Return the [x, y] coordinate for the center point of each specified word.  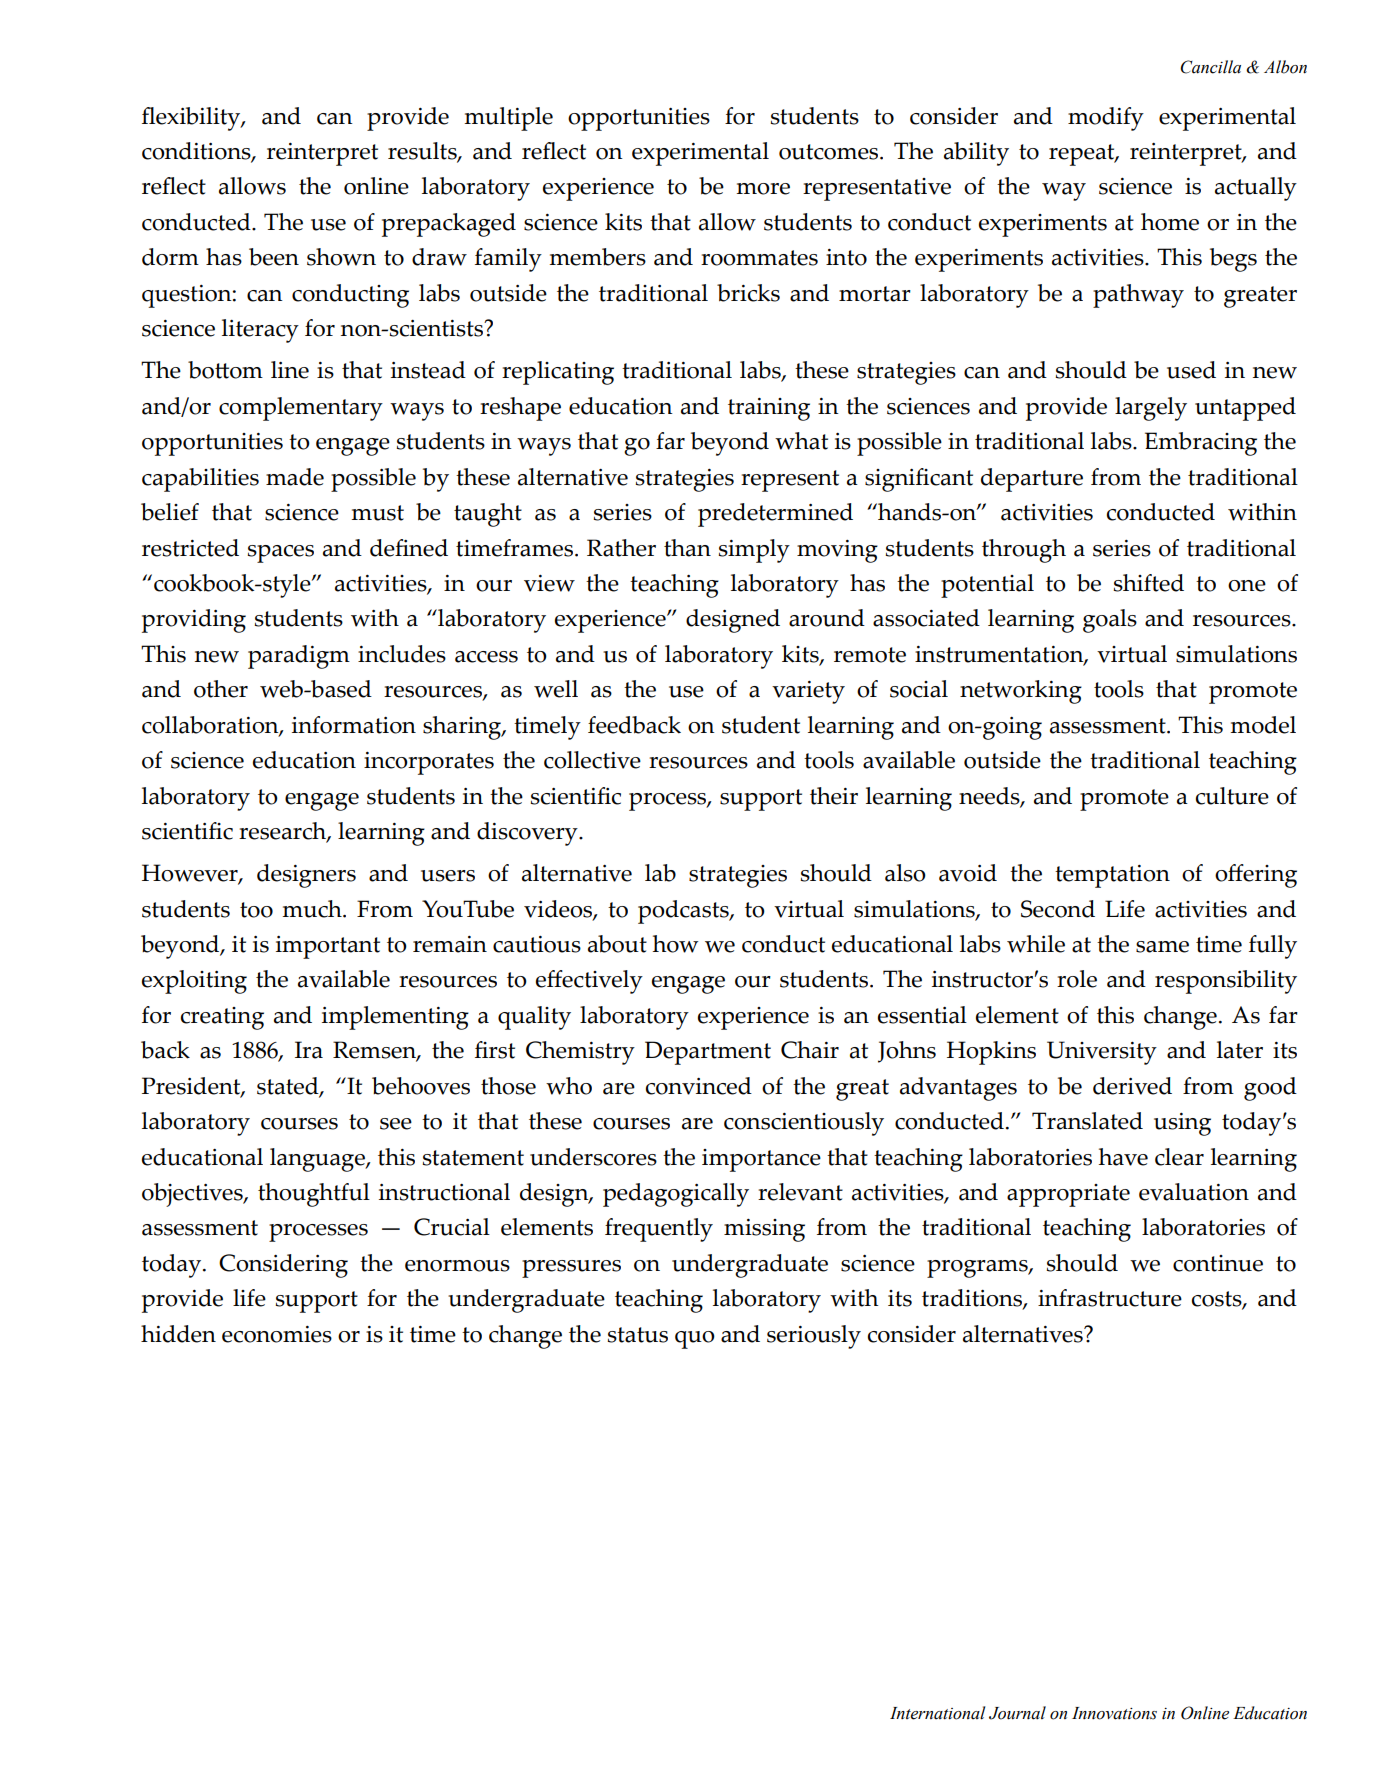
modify [1106, 119]
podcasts [684, 912]
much [313, 909]
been [274, 257]
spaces [281, 554]
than [687, 548]
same [1162, 947]
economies [277, 1334]
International [937, 1713]
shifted [1149, 583]
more [763, 189]
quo [695, 1340]
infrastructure [1110, 1298]
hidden [178, 1334]
